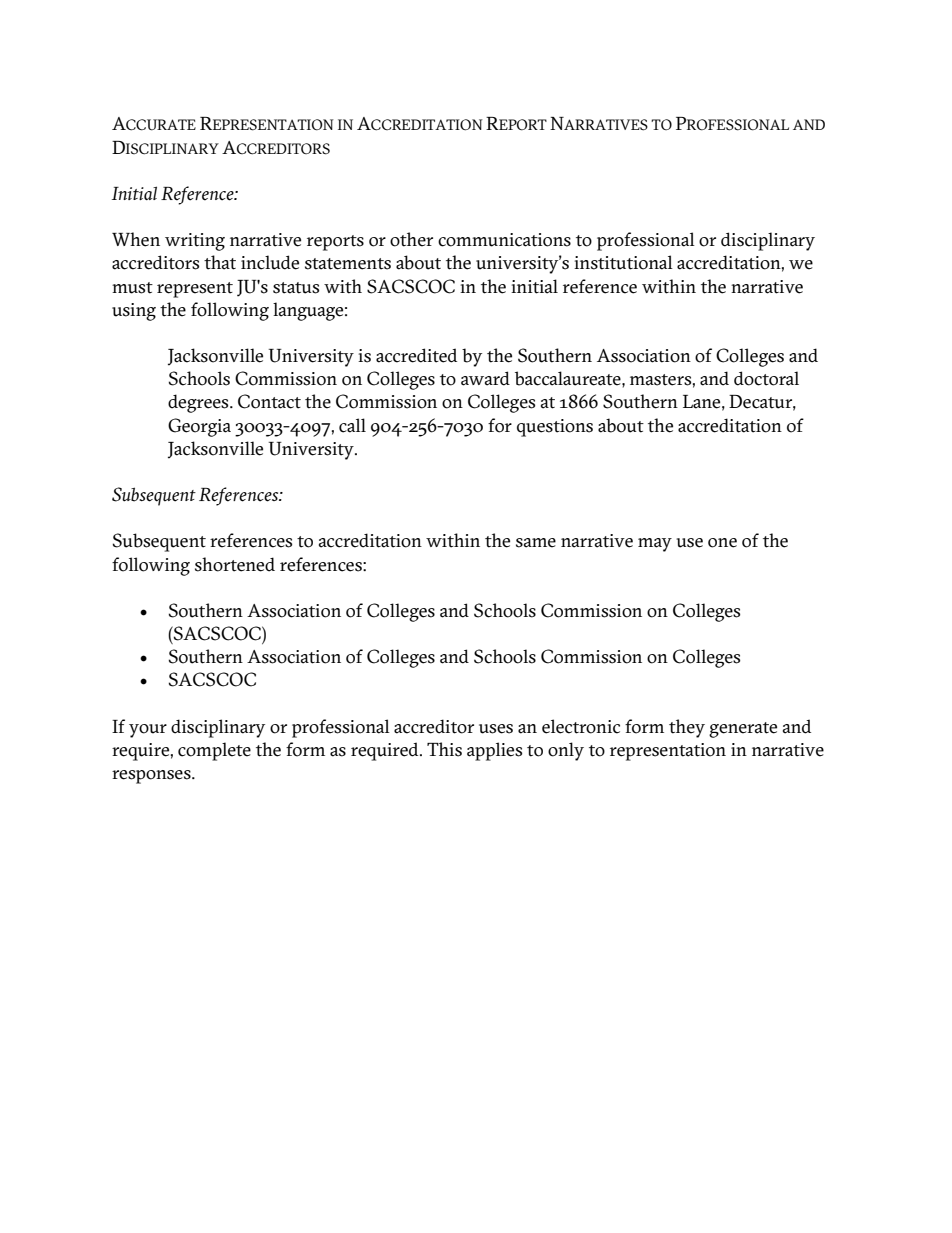  I want to click on doctoral, so click(766, 378).
